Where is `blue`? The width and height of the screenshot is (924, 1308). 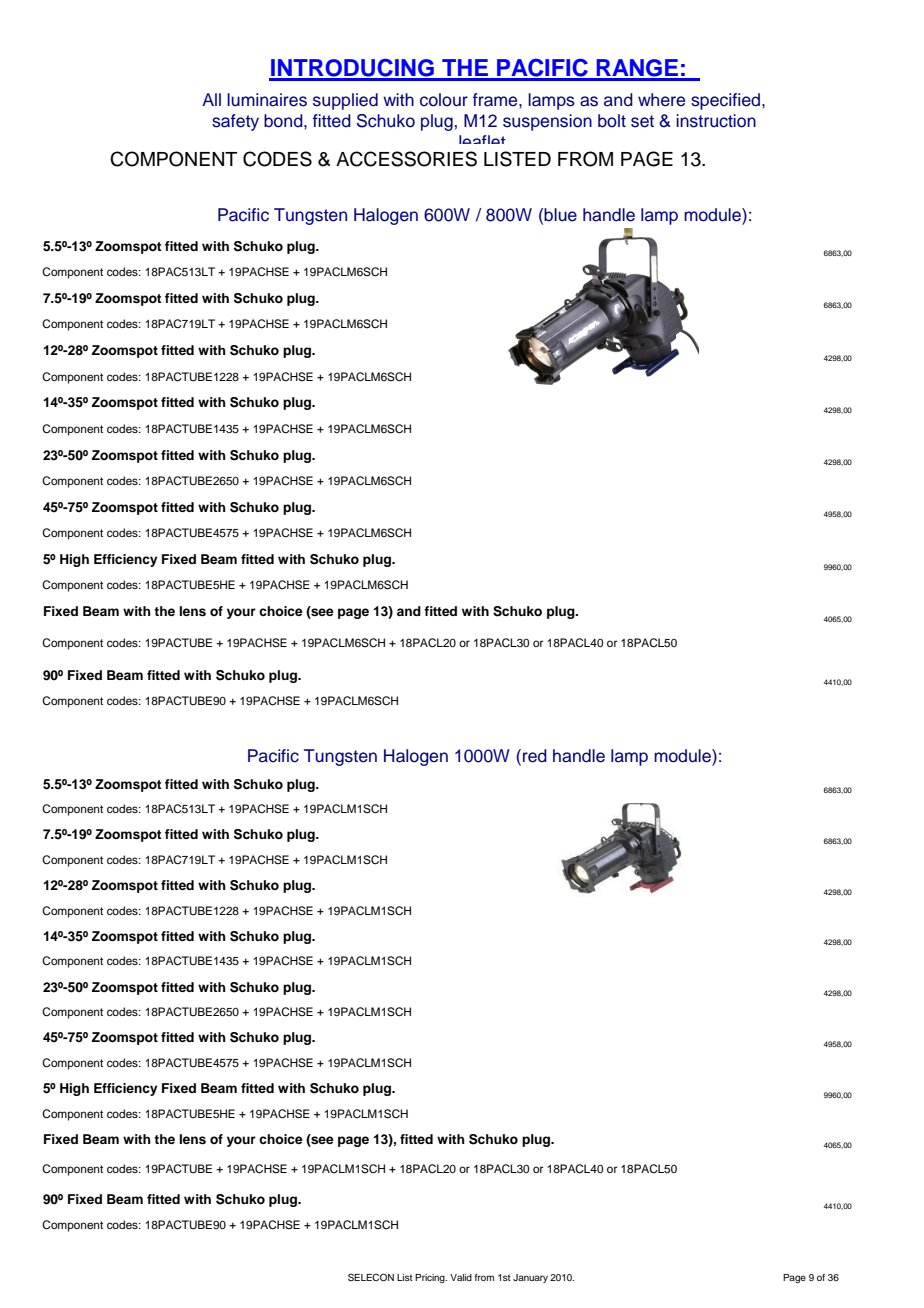 blue is located at coordinates (560, 215).
